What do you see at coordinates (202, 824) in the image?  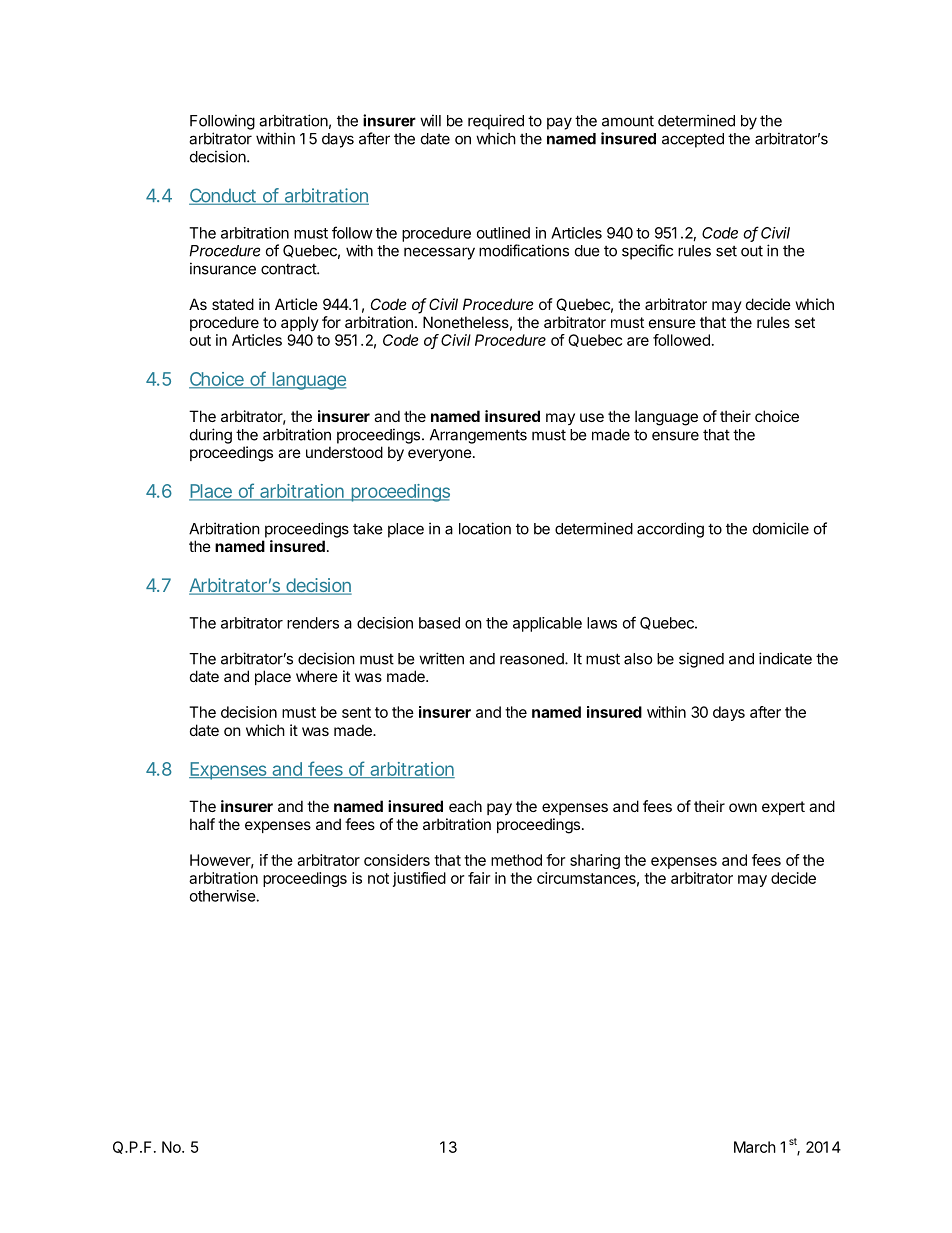 I see `half` at bounding box center [202, 824].
